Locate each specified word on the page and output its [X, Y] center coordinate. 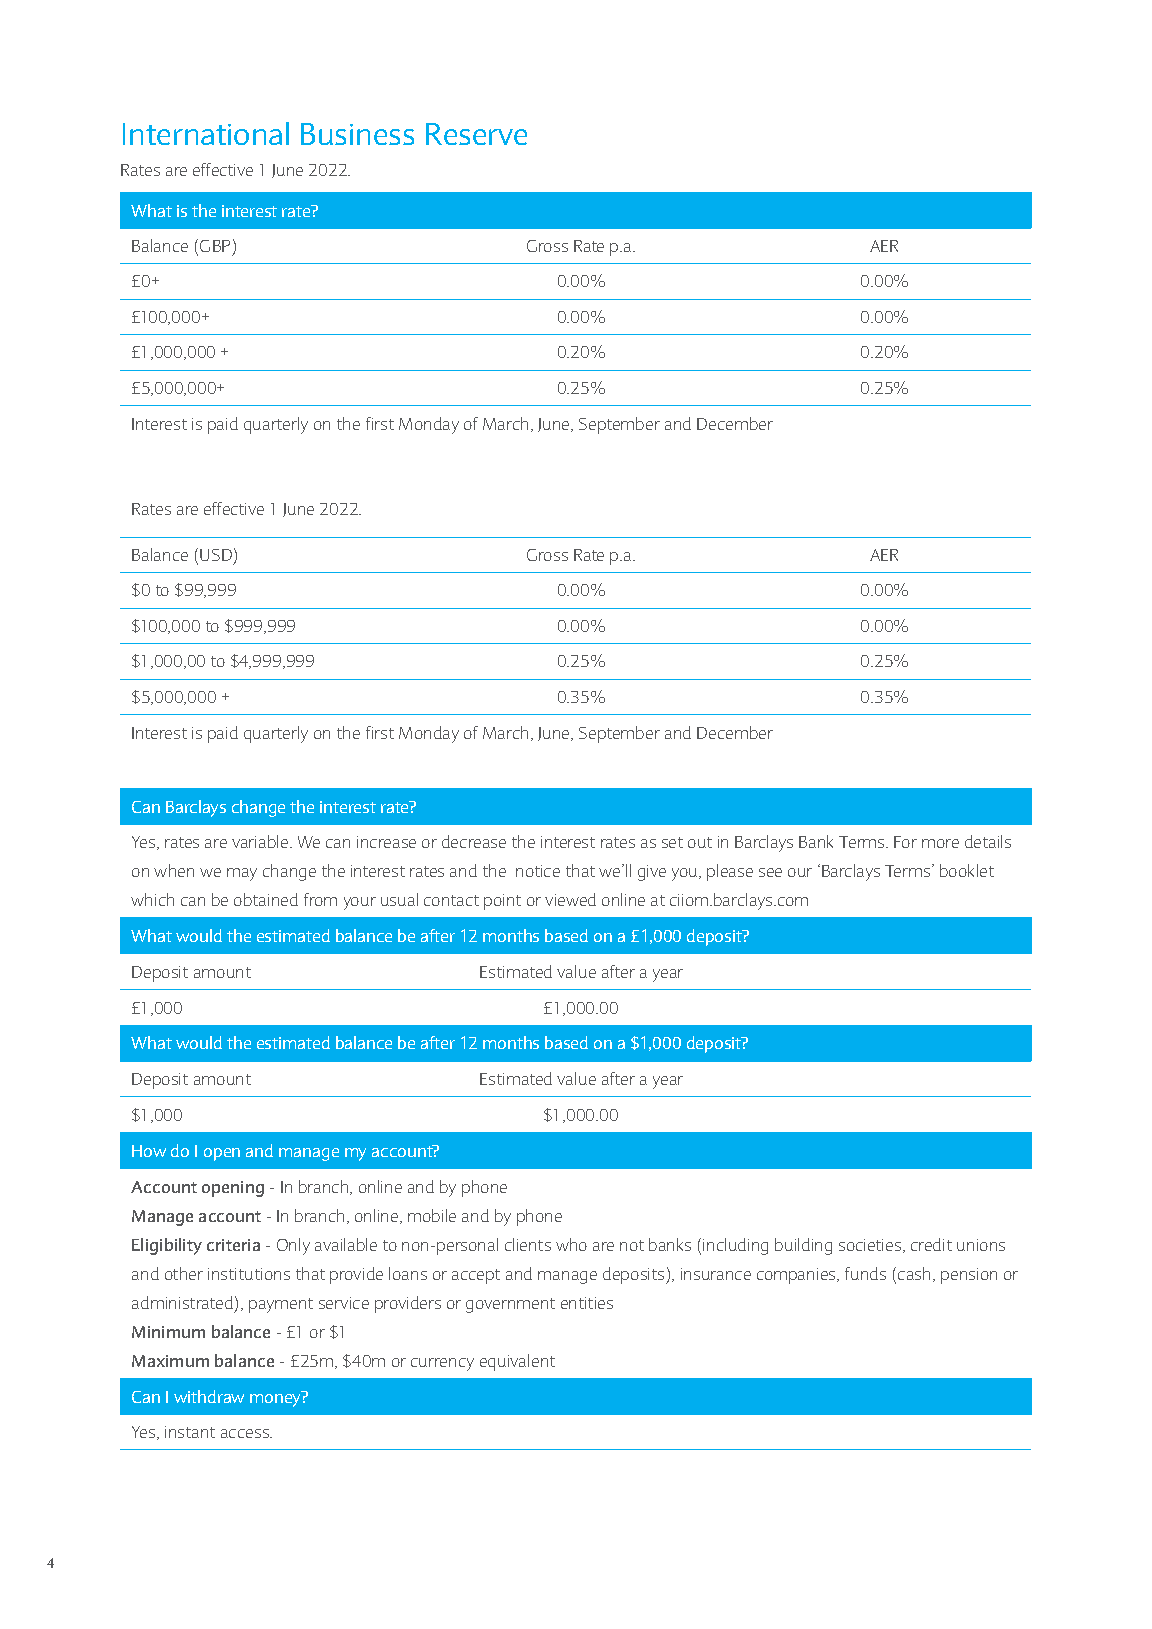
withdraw [209, 1396]
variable [261, 841]
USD [216, 555]
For [905, 842]
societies [871, 1246]
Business [357, 134]
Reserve [476, 134]
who [571, 1244]
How [149, 1151]
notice [538, 871]
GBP [215, 246]
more [940, 843]
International [206, 133]
